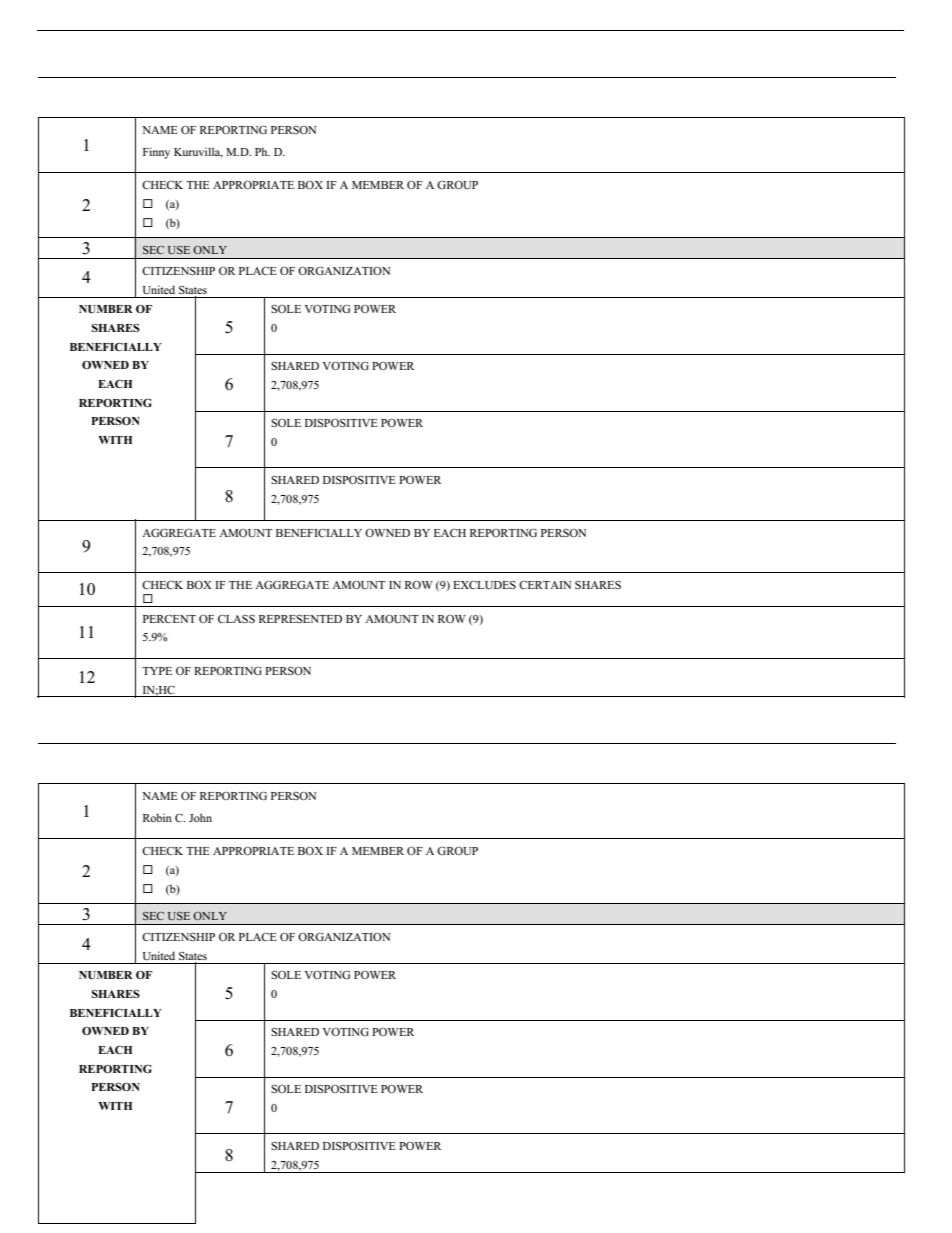 Image resolution: width=952 pixels, height=1233 pixels. What do you see at coordinates (484, 584) in the page?
I see `EXCLUDES` at bounding box center [484, 584].
